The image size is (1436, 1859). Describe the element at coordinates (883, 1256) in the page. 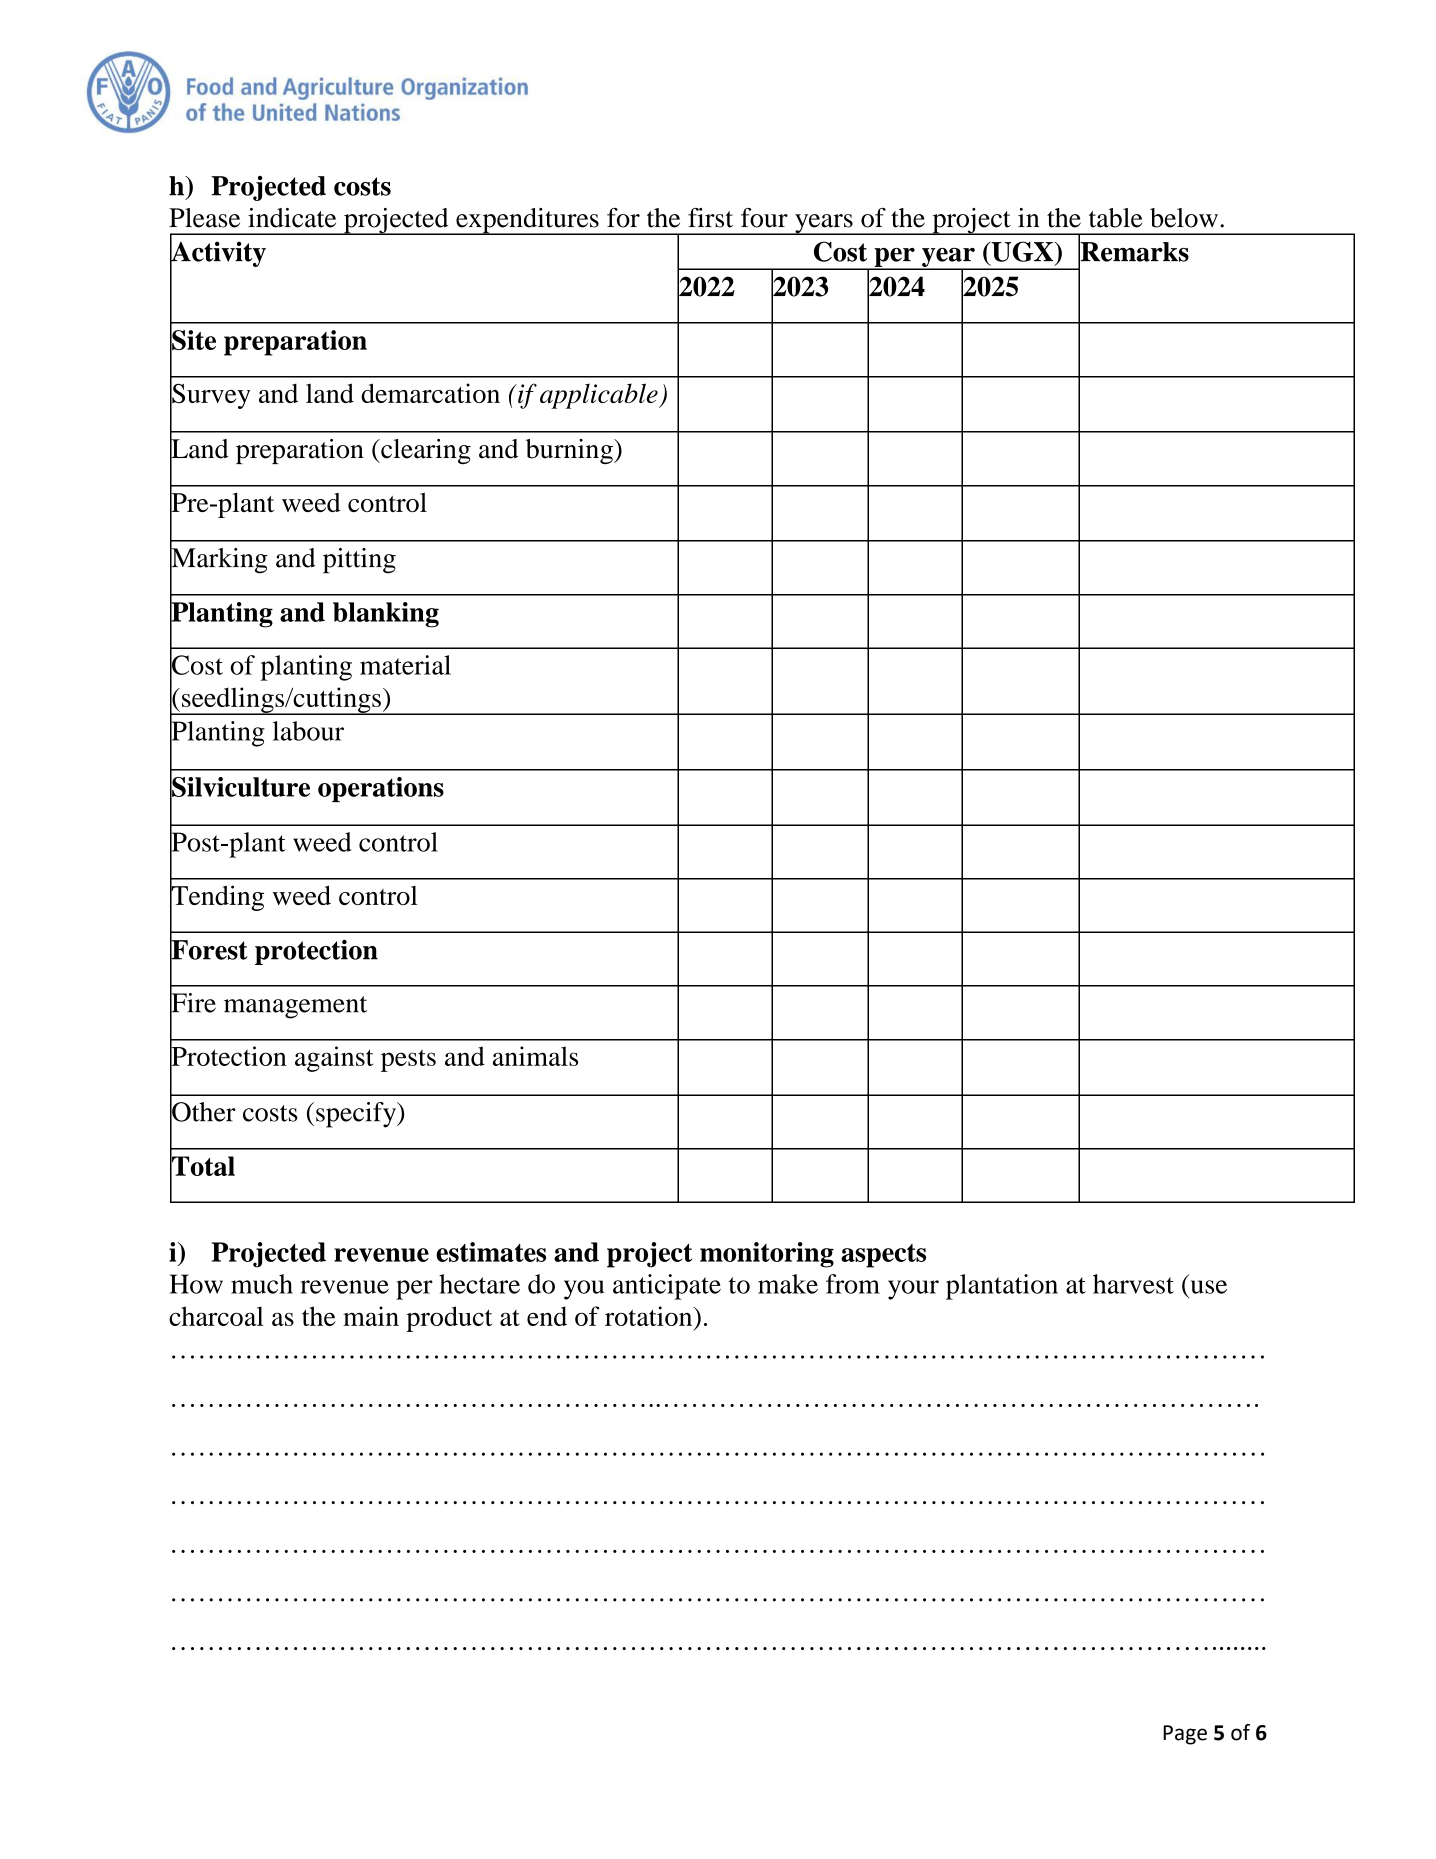

I see `aspects` at that location.
